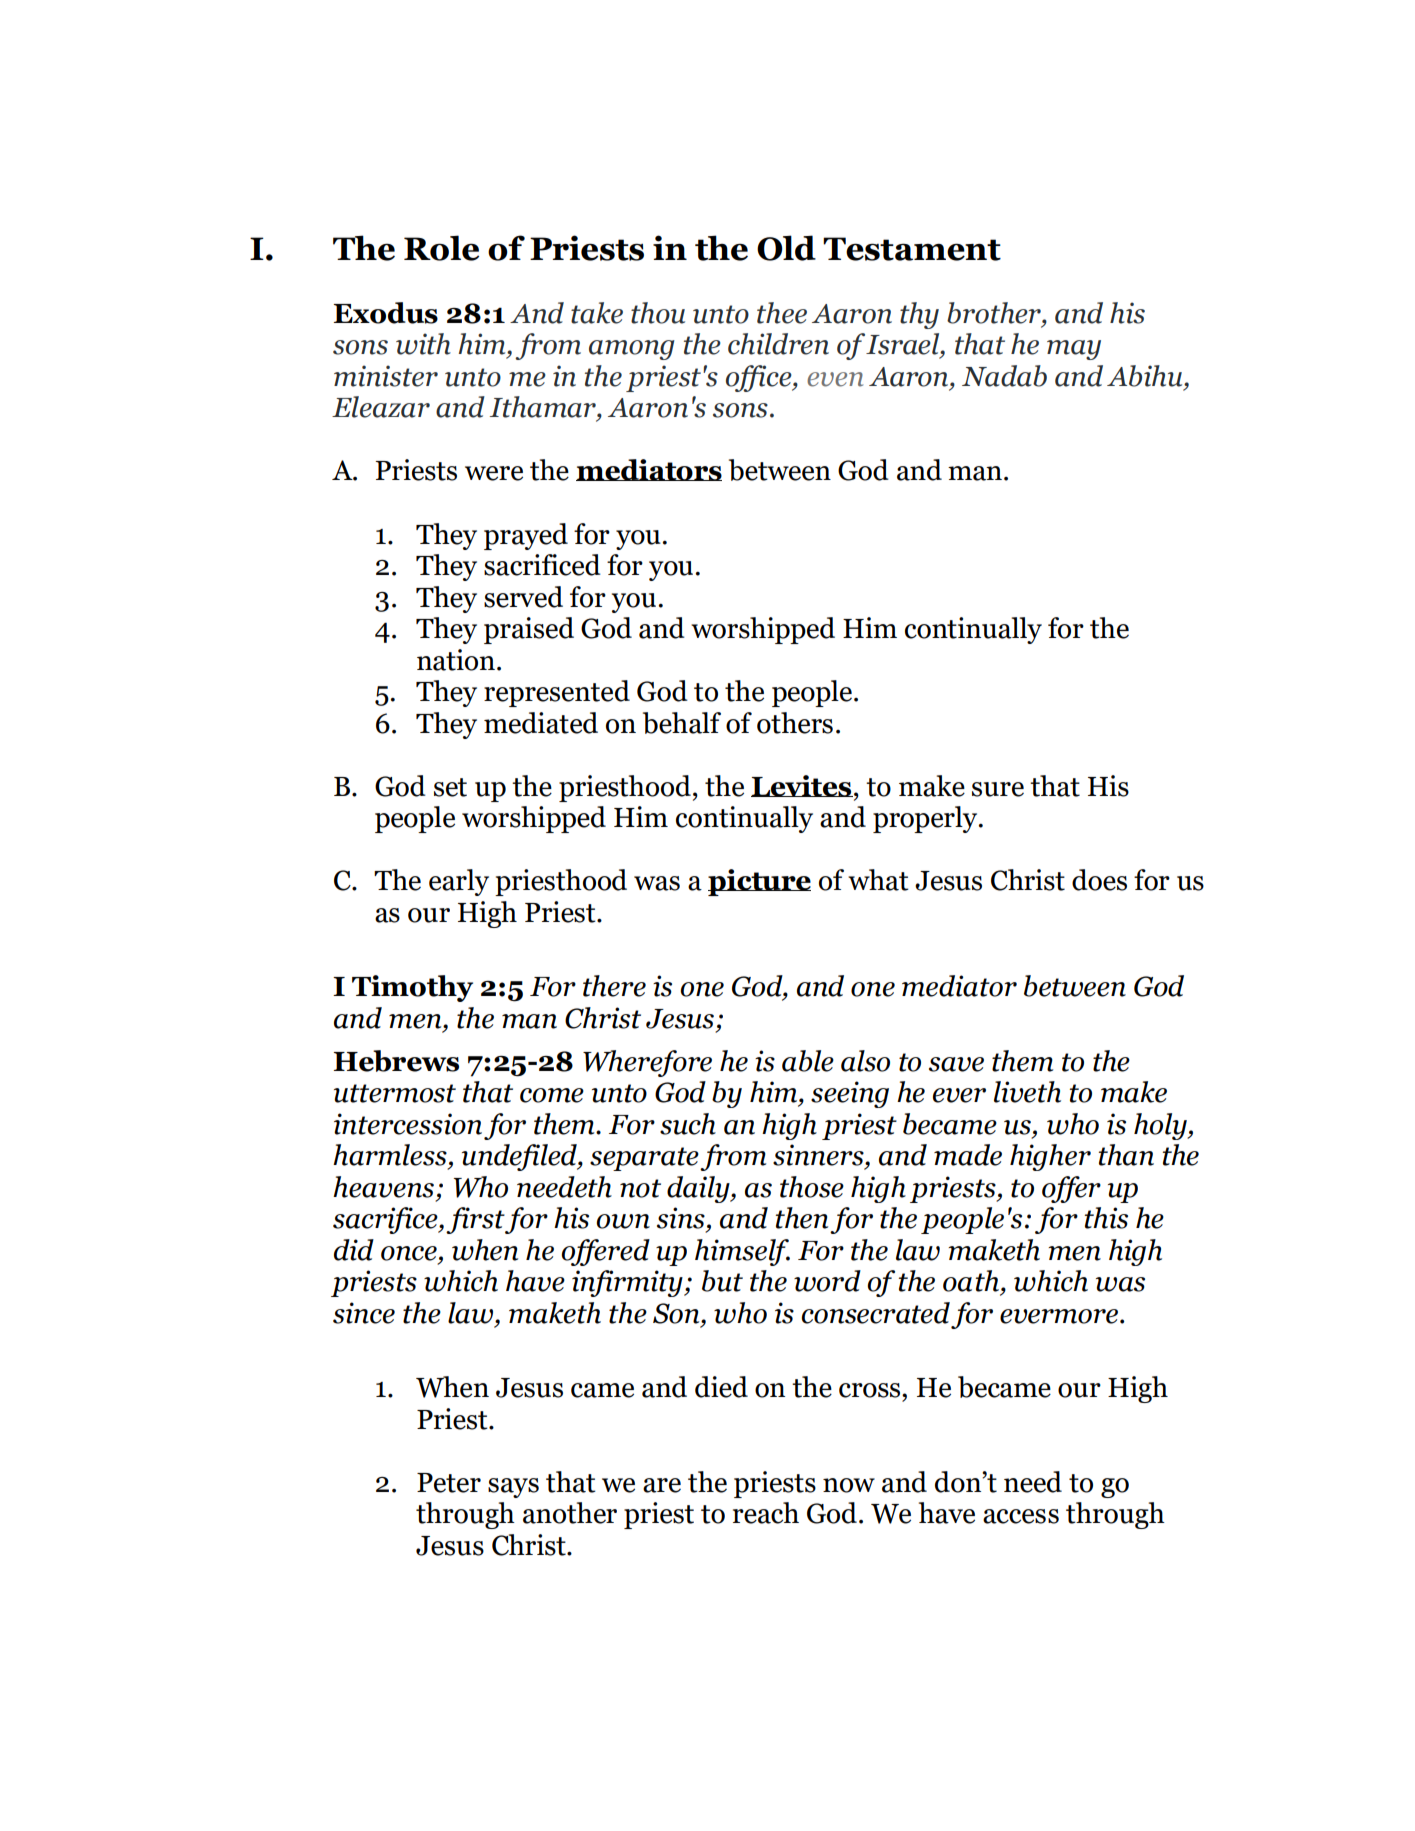  I want to click on Nadab, so click(1004, 376).
